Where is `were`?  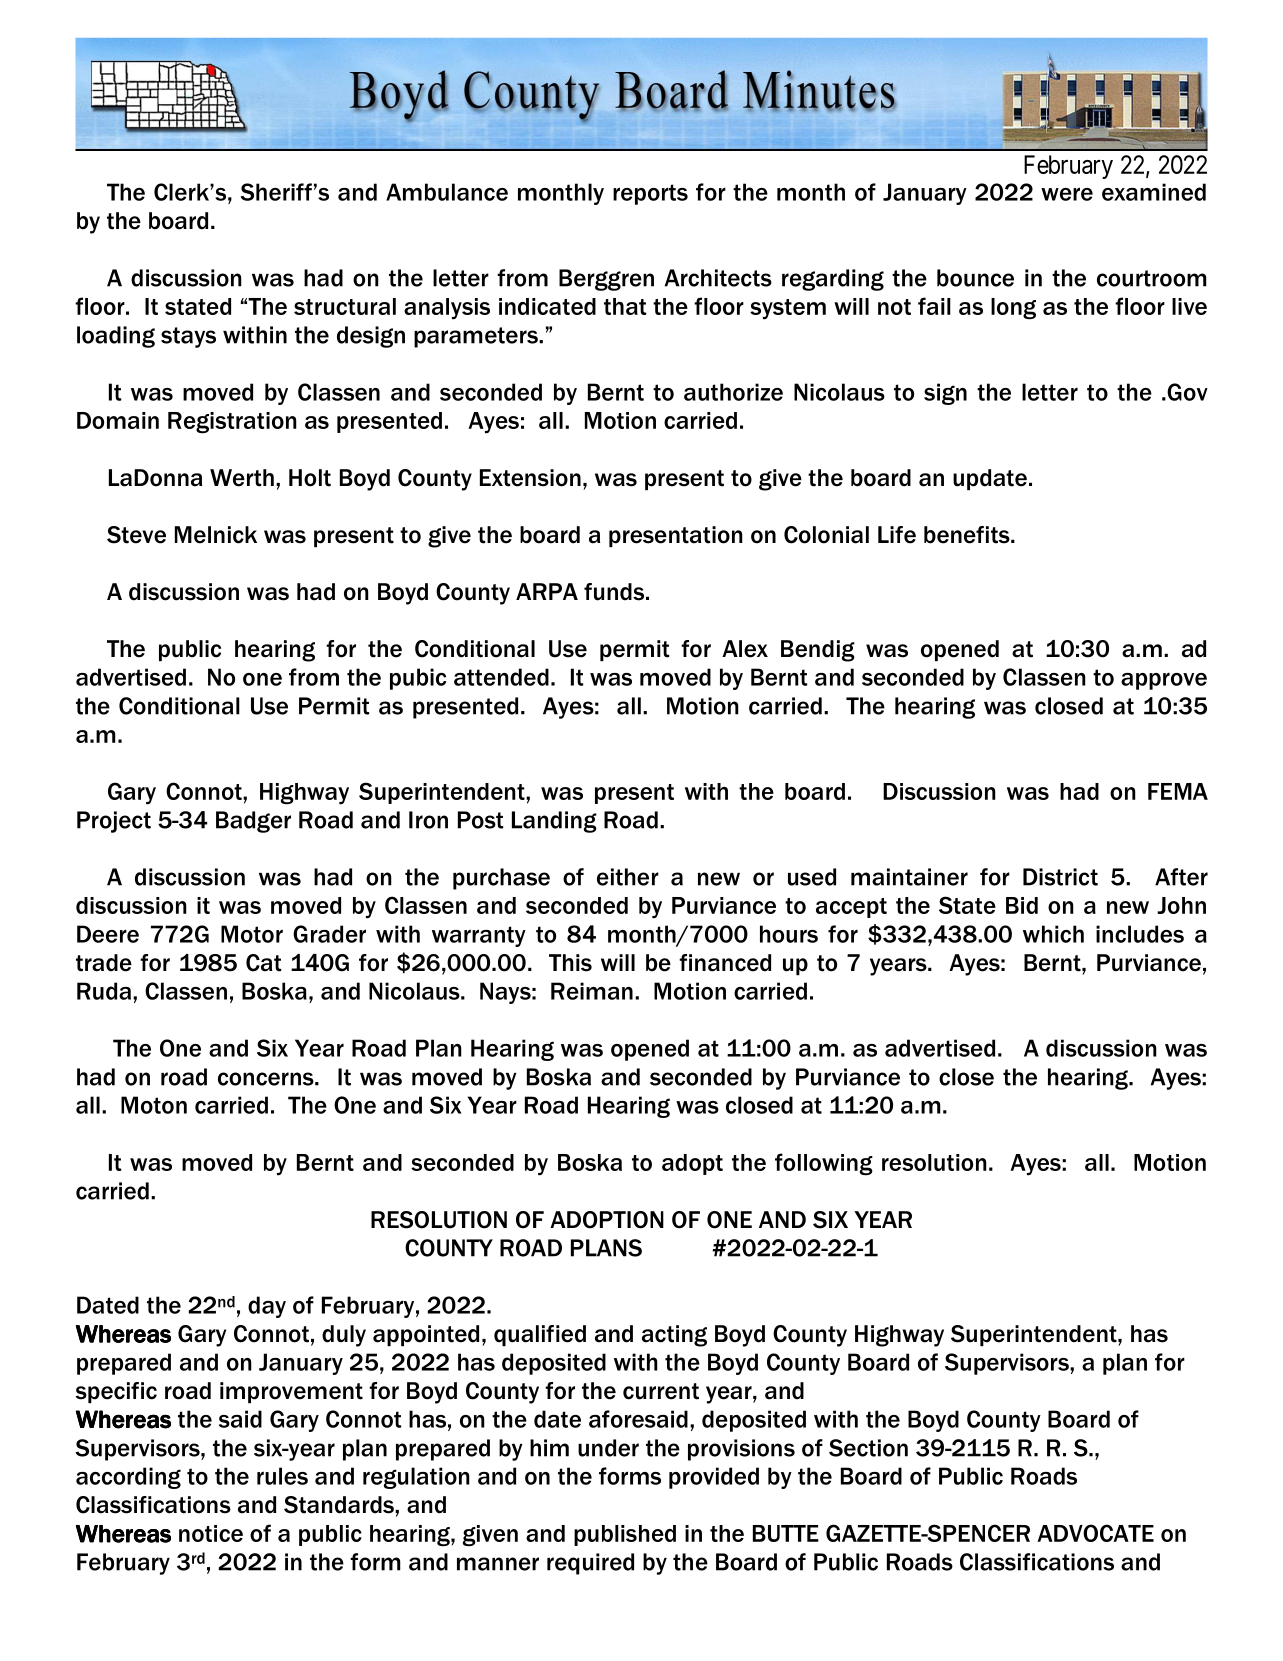 were is located at coordinates (1067, 194).
